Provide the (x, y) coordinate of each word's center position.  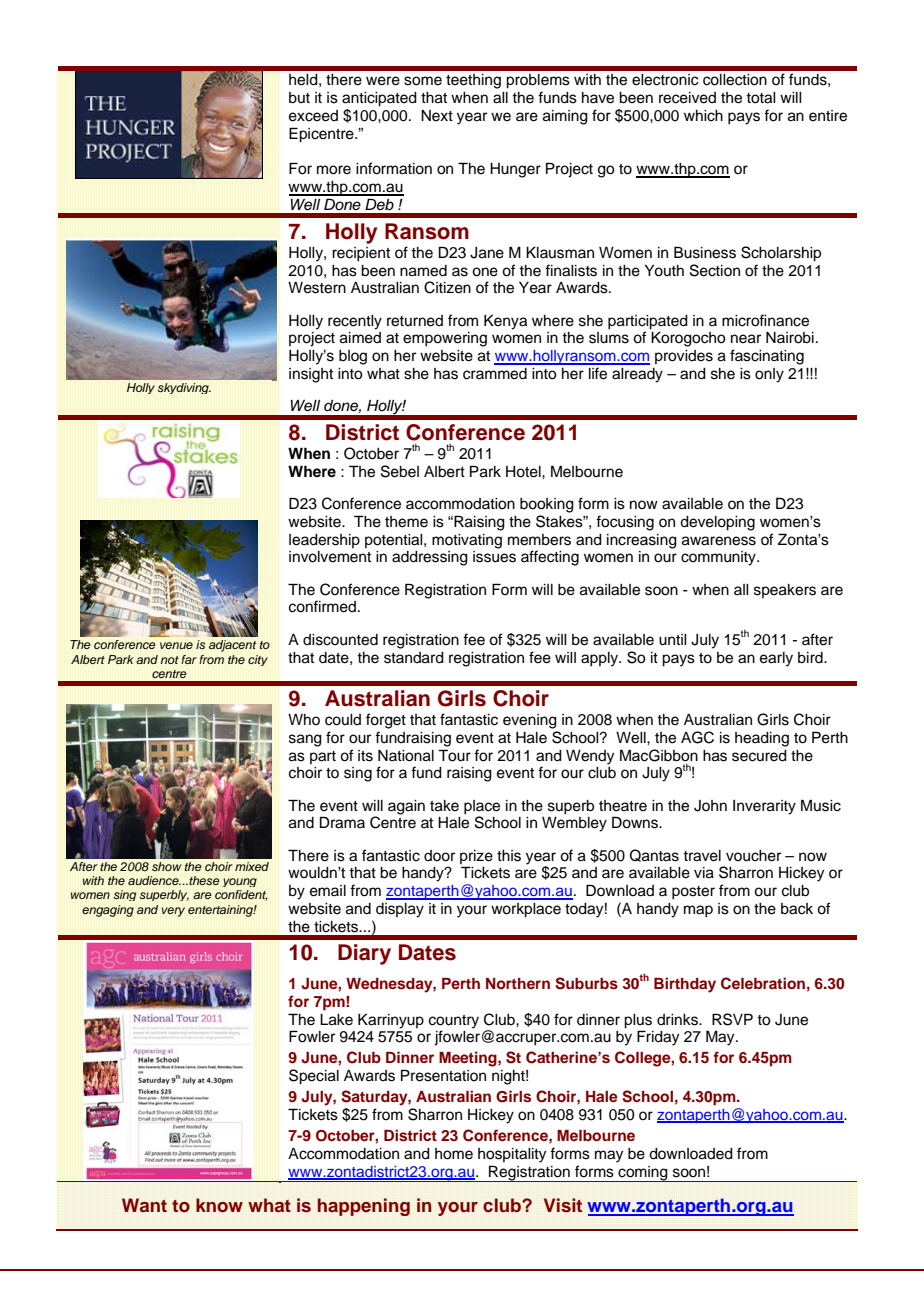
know (219, 1205)
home (454, 1154)
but (299, 98)
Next (437, 116)
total (761, 98)
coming (643, 1174)
